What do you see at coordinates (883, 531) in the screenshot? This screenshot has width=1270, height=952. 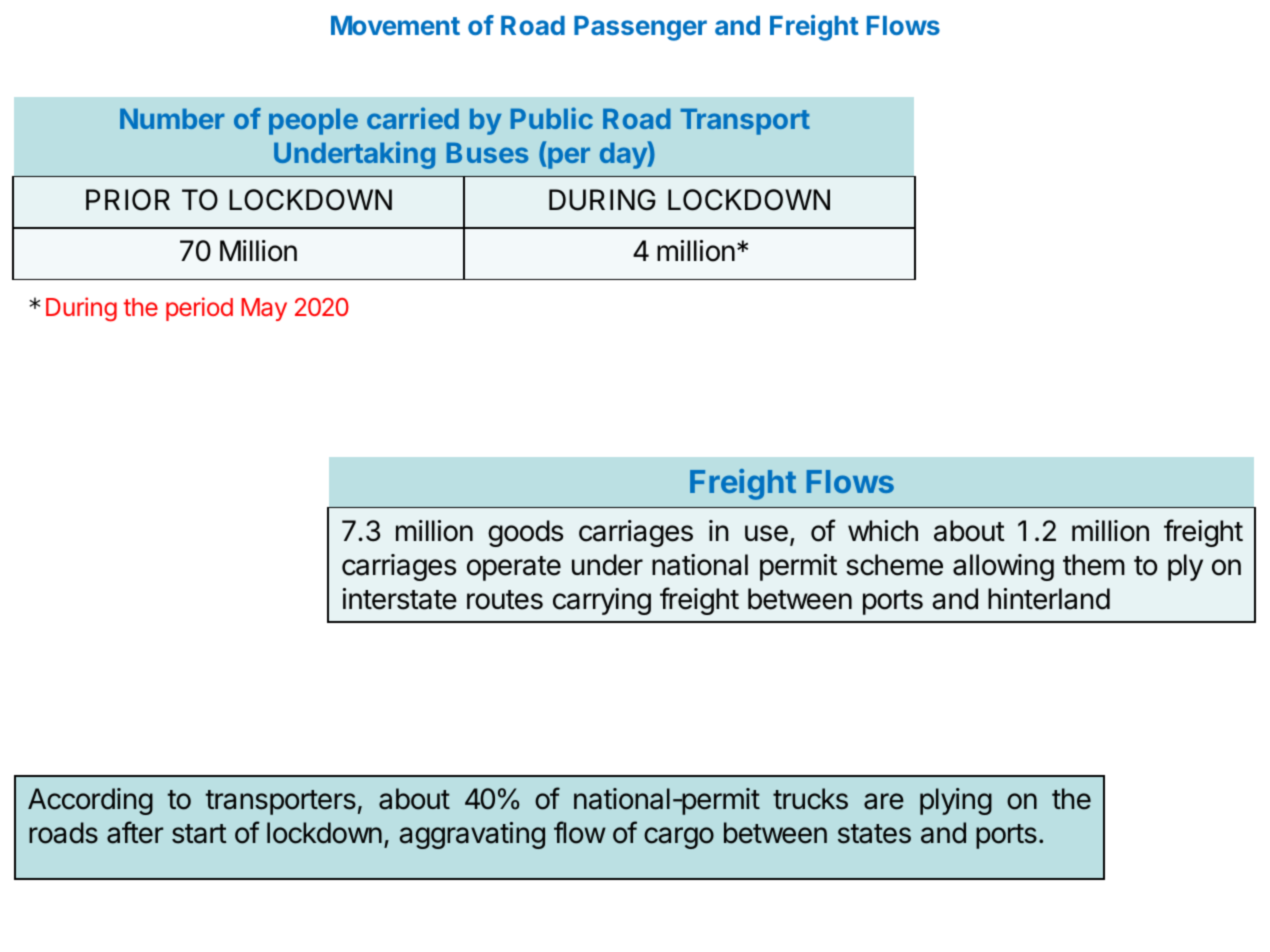 I see `which` at bounding box center [883, 531].
